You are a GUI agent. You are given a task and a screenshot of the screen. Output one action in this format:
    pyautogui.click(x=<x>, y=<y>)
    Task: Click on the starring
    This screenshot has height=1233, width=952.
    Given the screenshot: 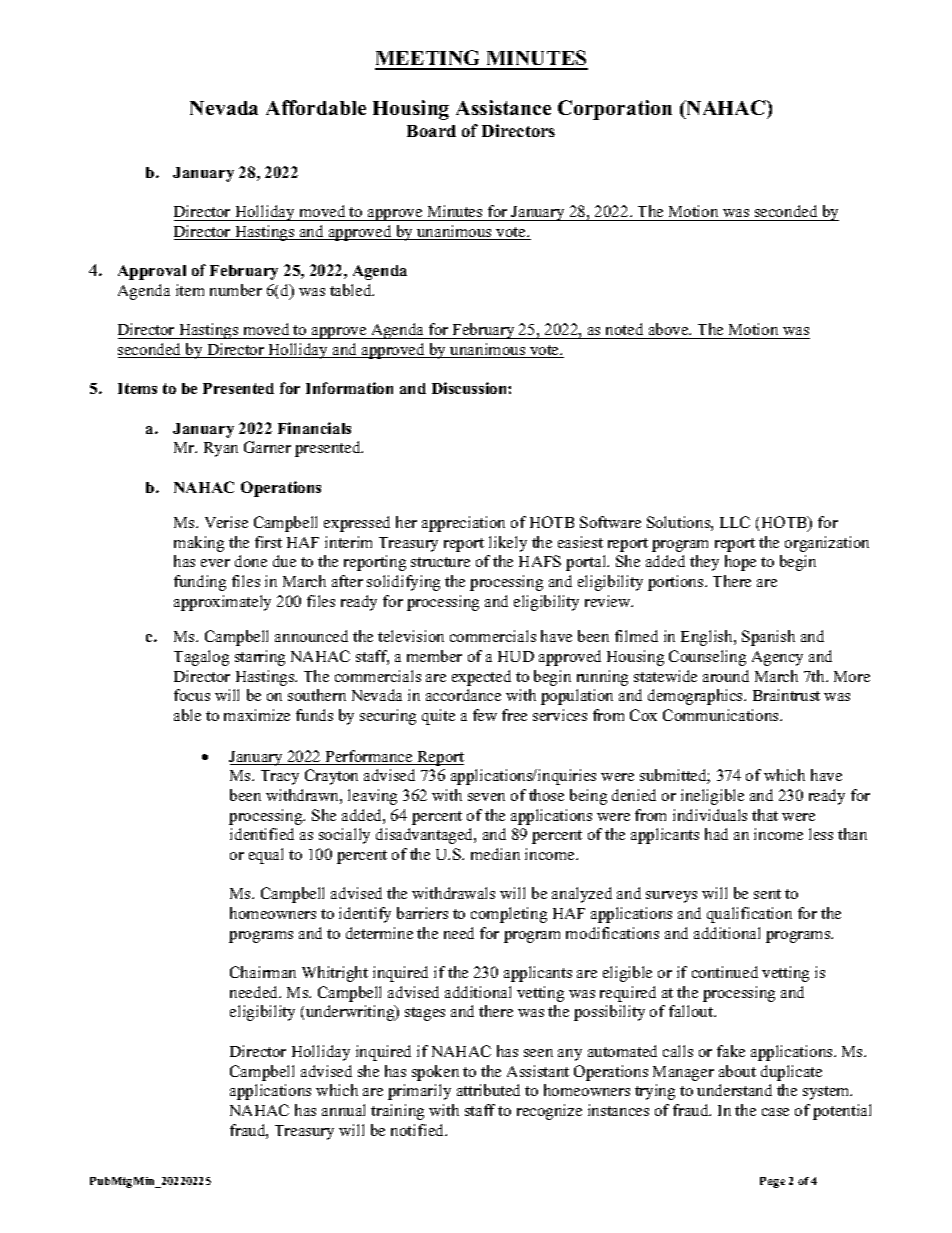 What is the action you would take?
    pyautogui.click(x=260, y=658)
